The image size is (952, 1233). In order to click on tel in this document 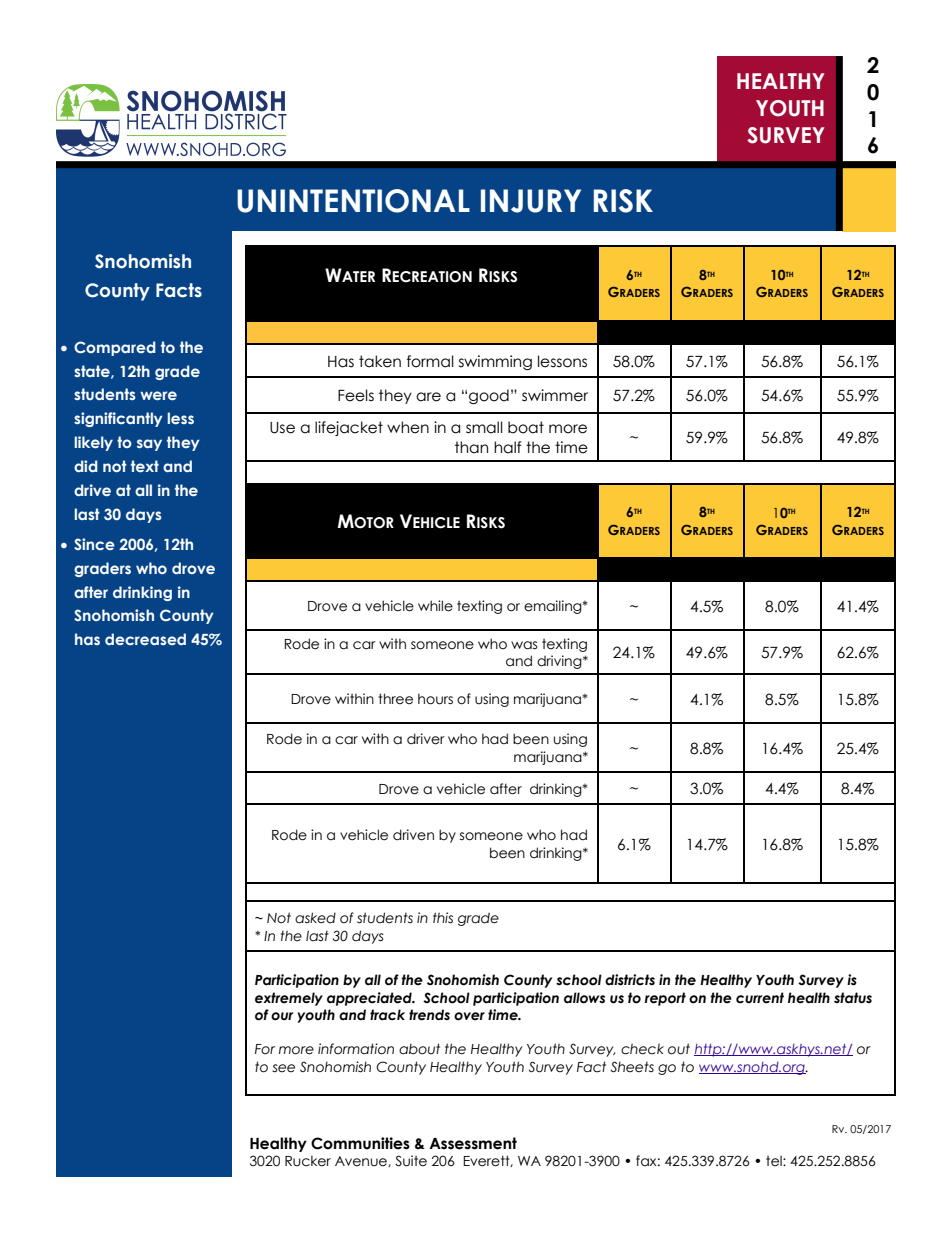, I will do `click(775, 1161)`.
